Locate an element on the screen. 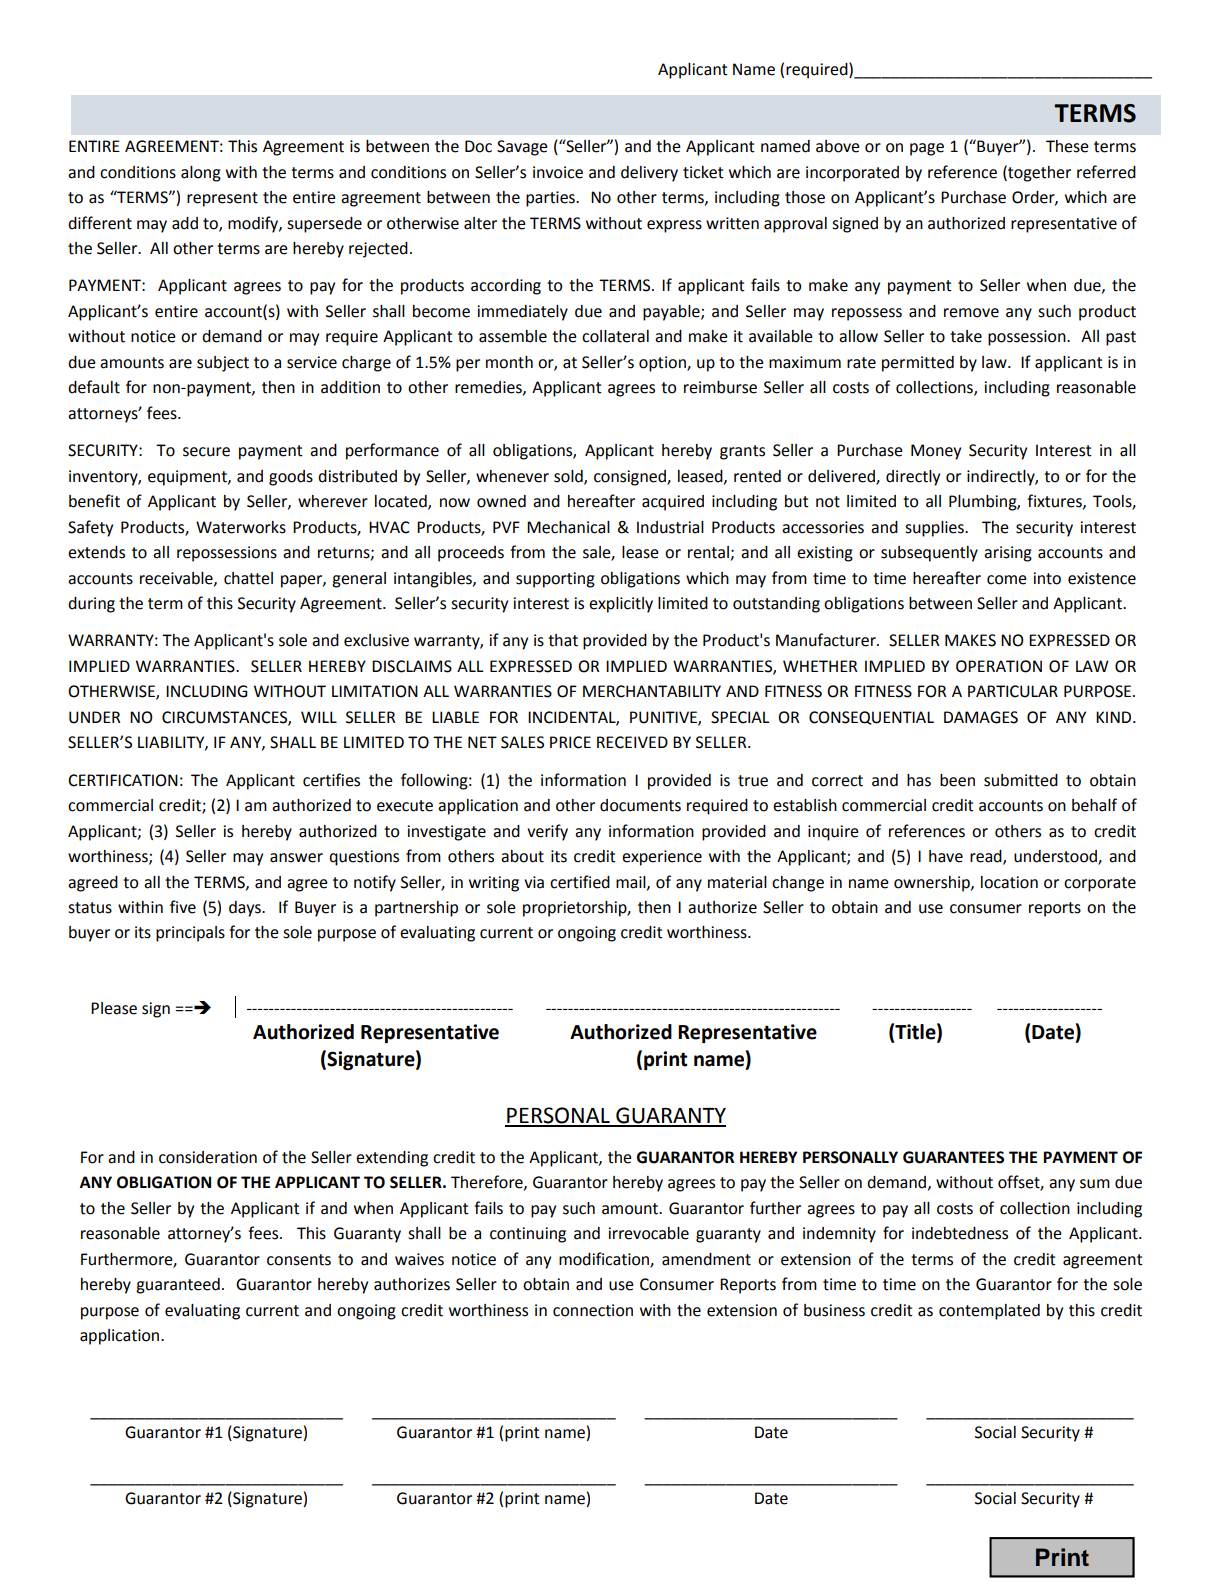 This screenshot has width=1232, height=1595. location is located at coordinates (1009, 882).
